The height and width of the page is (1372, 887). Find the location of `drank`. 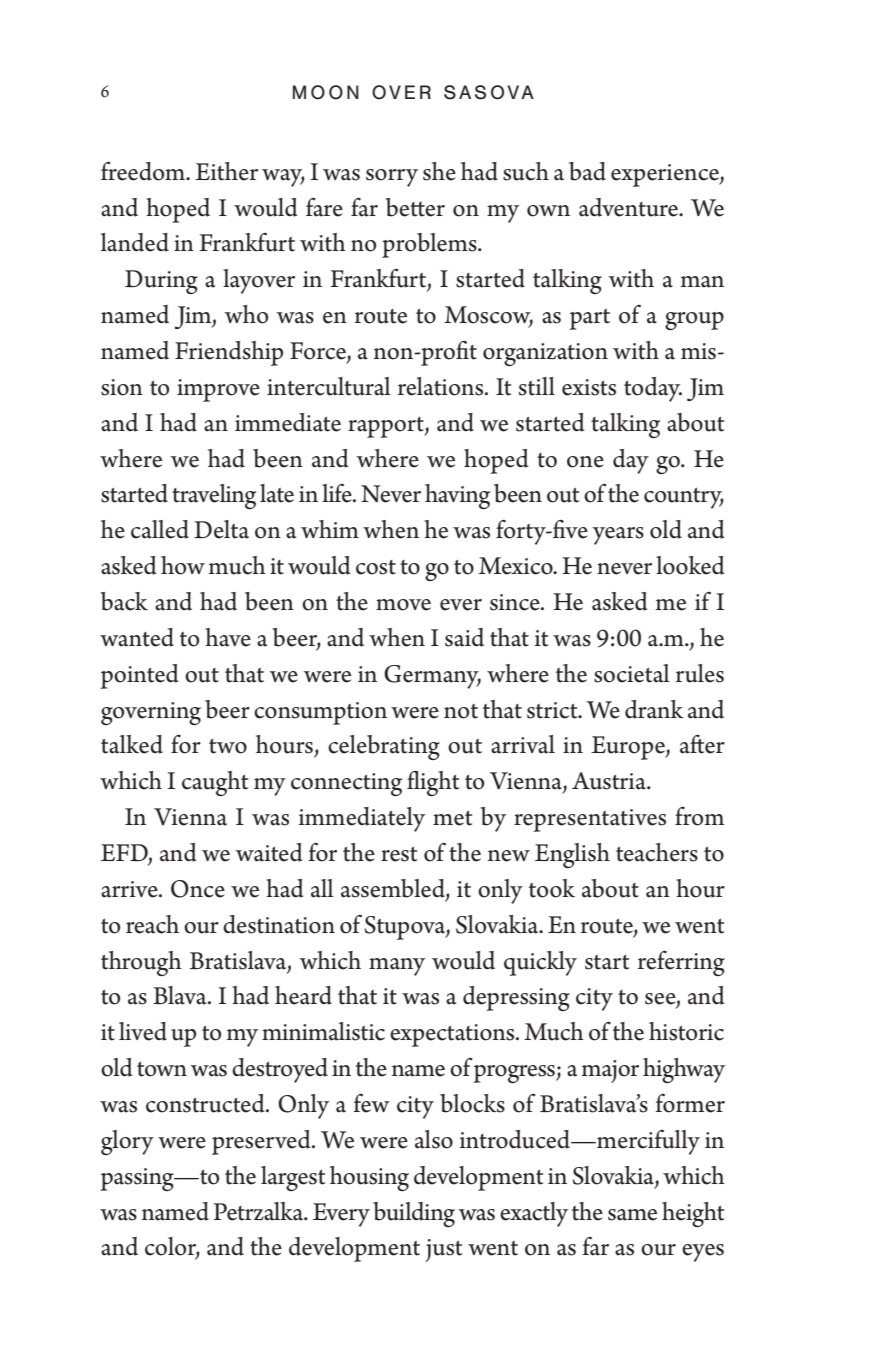

drank is located at coordinates (654, 709).
